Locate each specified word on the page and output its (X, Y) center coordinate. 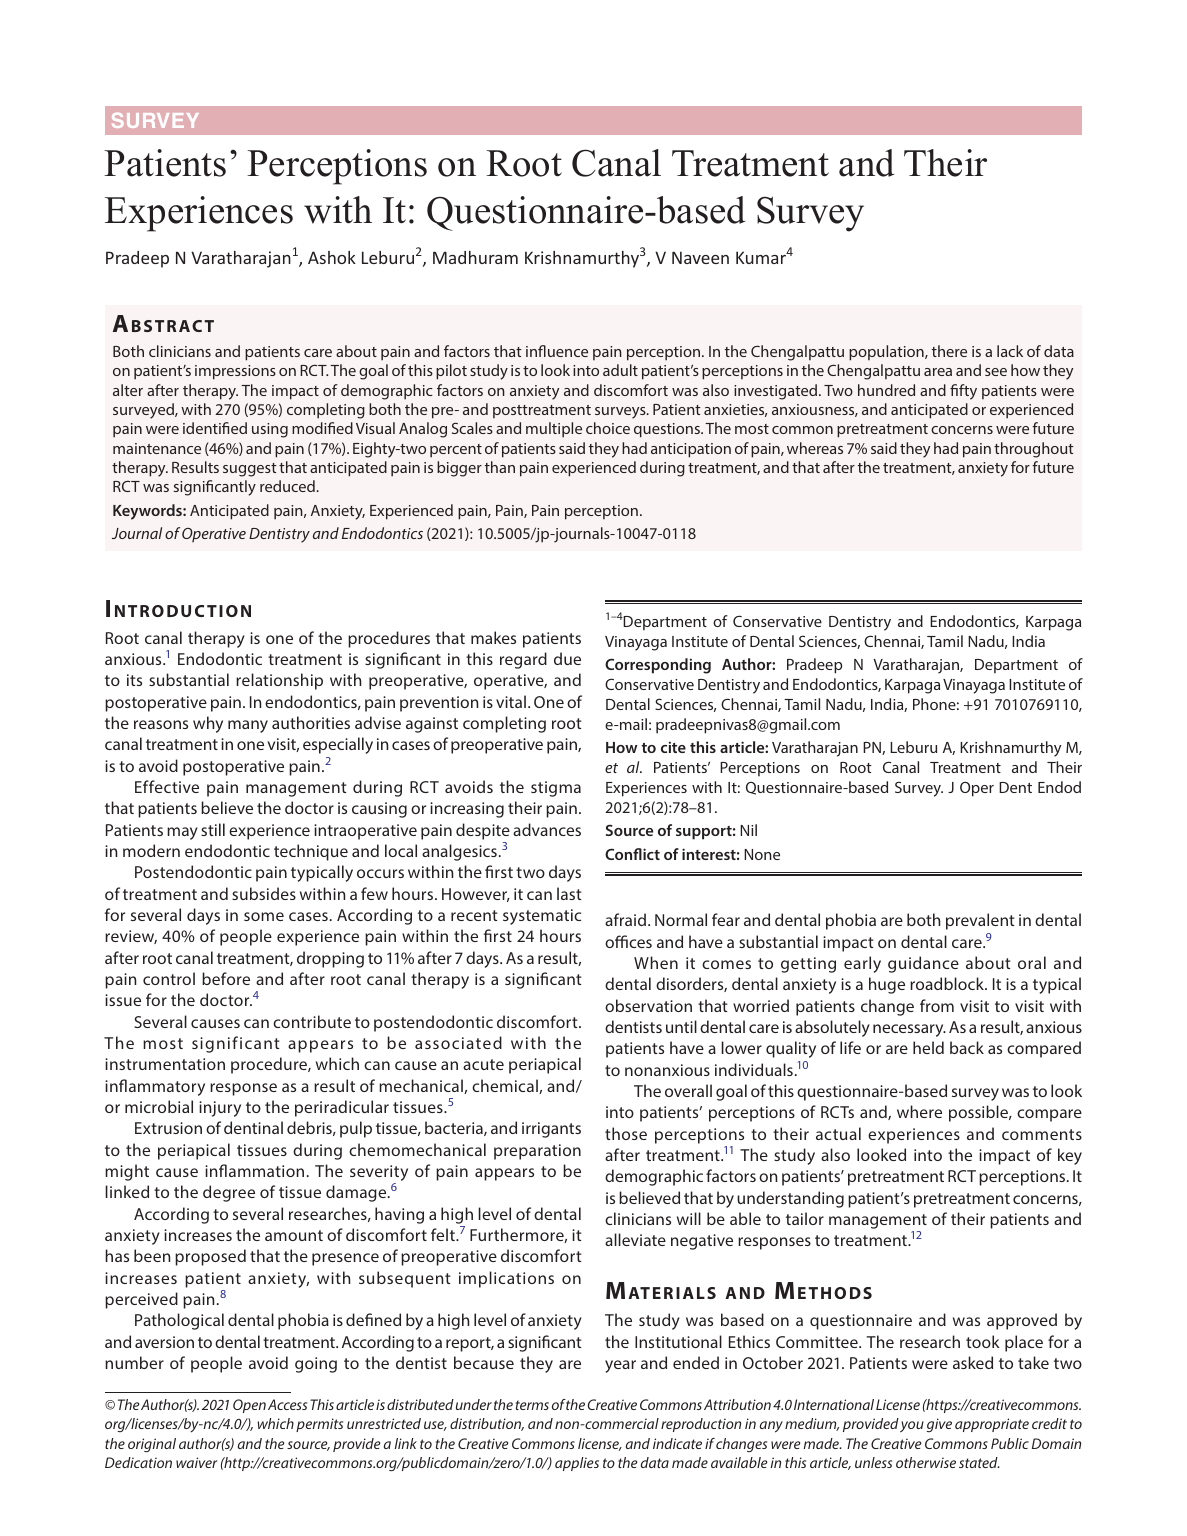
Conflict (632, 854)
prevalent (980, 921)
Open (249, 1406)
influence (557, 351)
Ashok (332, 257)
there (949, 351)
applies (577, 1464)
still (213, 829)
